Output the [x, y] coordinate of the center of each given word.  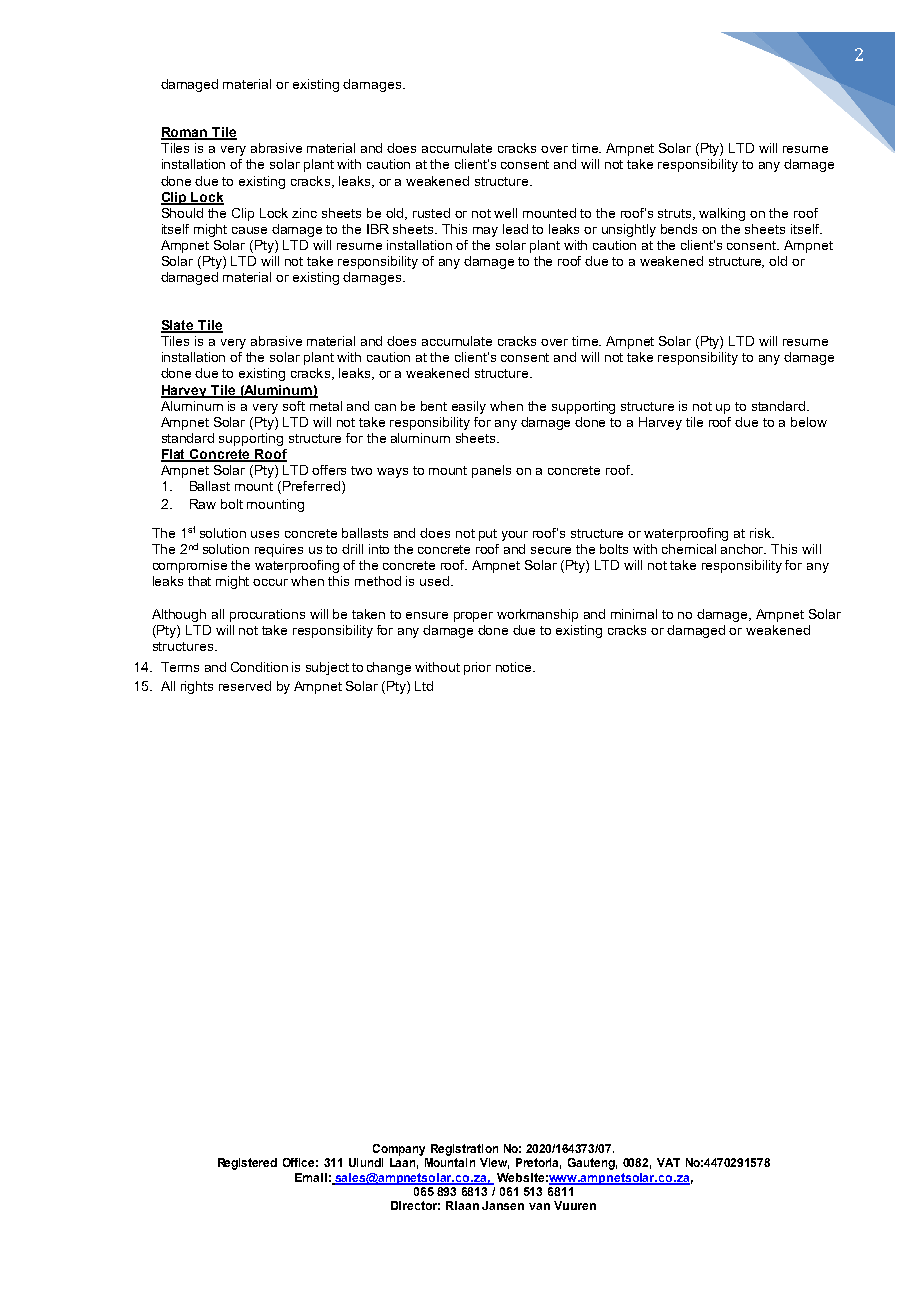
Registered [247, 1164]
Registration [464, 1150]
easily [469, 407]
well [505, 213]
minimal [634, 614]
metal [326, 406]
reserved [245, 686]
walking [722, 214]
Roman [185, 133]
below [809, 422]
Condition [259, 667]
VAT [668, 1162]
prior [477, 668]
